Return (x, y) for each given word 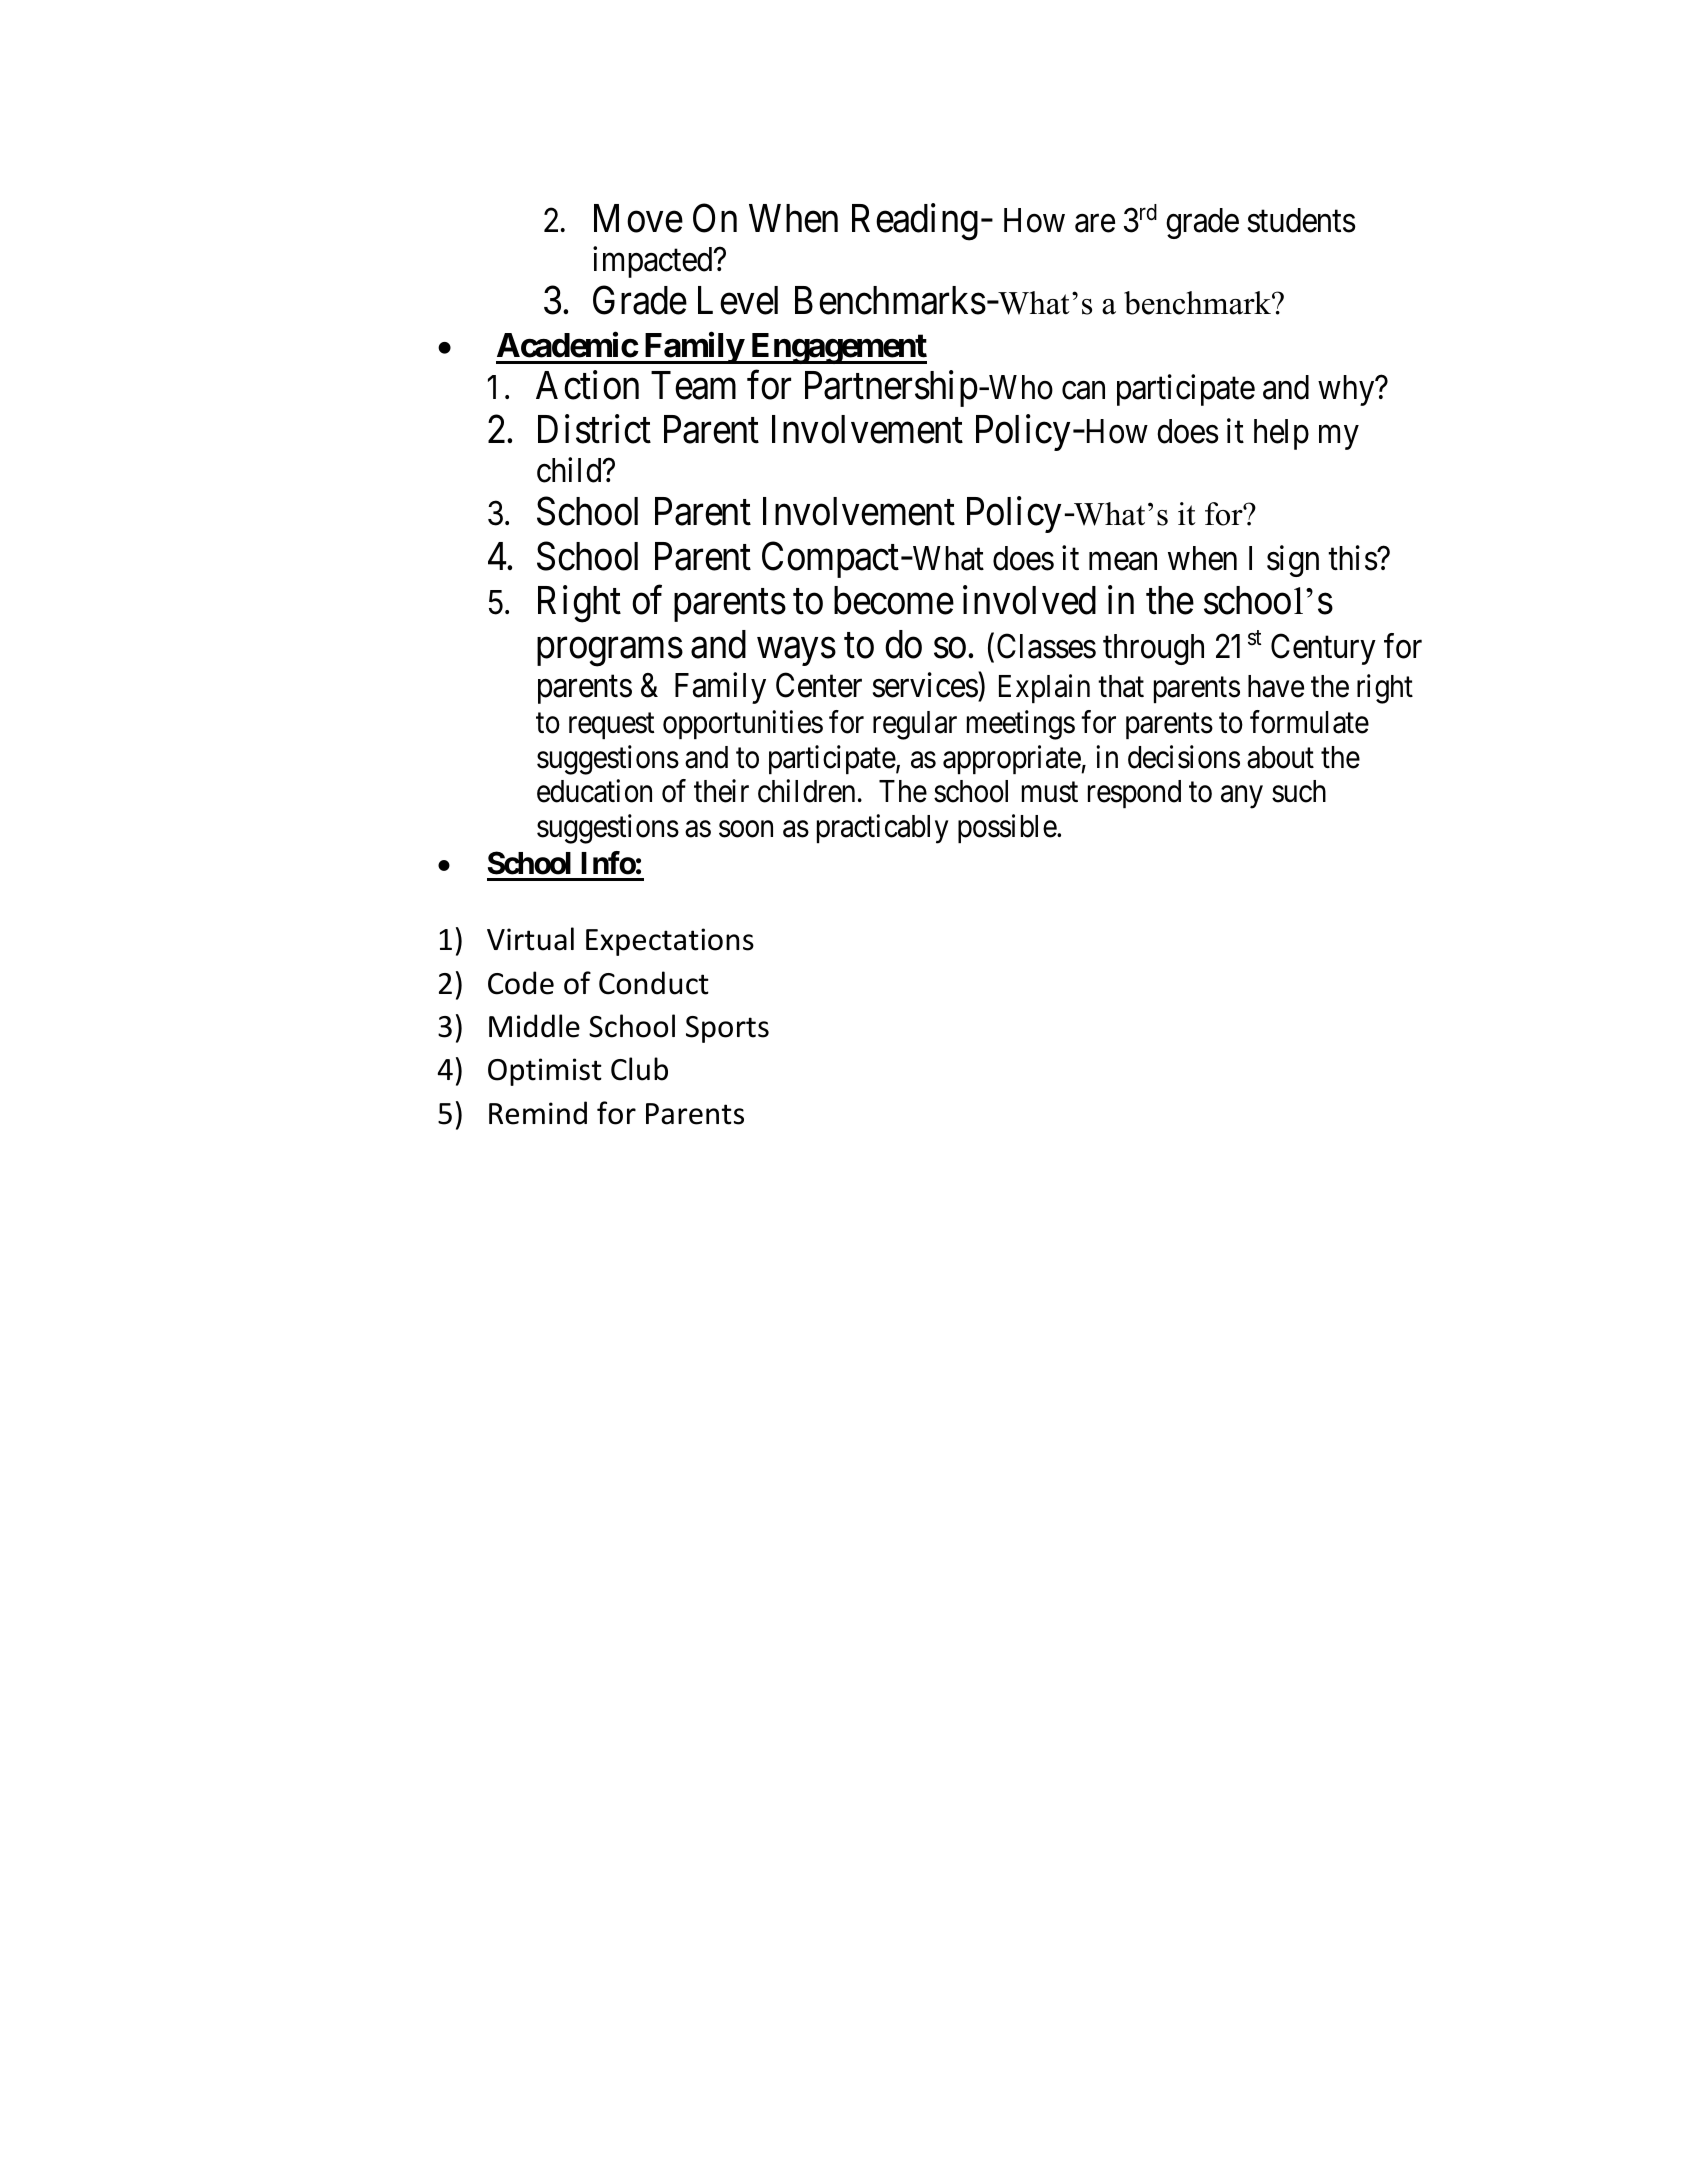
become (894, 600)
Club (639, 1069)
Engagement (837, 348)
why (1347, 390)
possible (1008, 828)
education (594, 791)
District (594, 429)
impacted (654, 262)
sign (1293, 561)
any (1242, 797)
